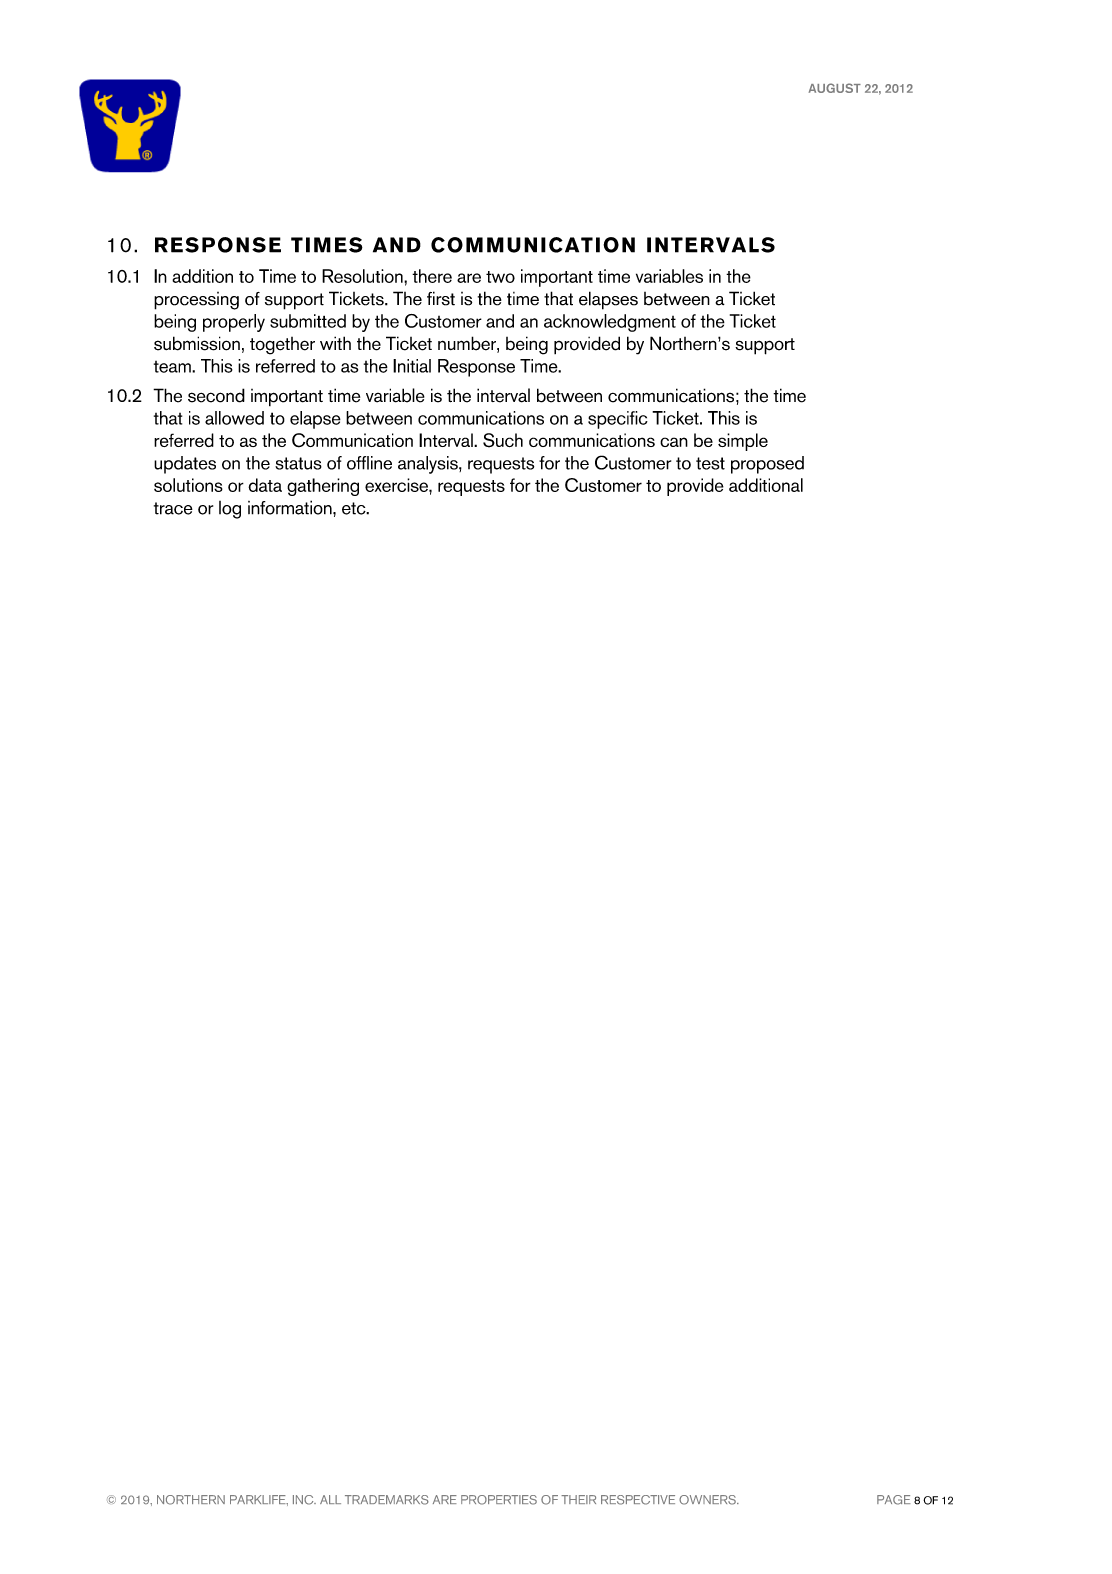 The width and height of the document is (1112, 1574). I want to click on Resolution, so click(363, 276).
